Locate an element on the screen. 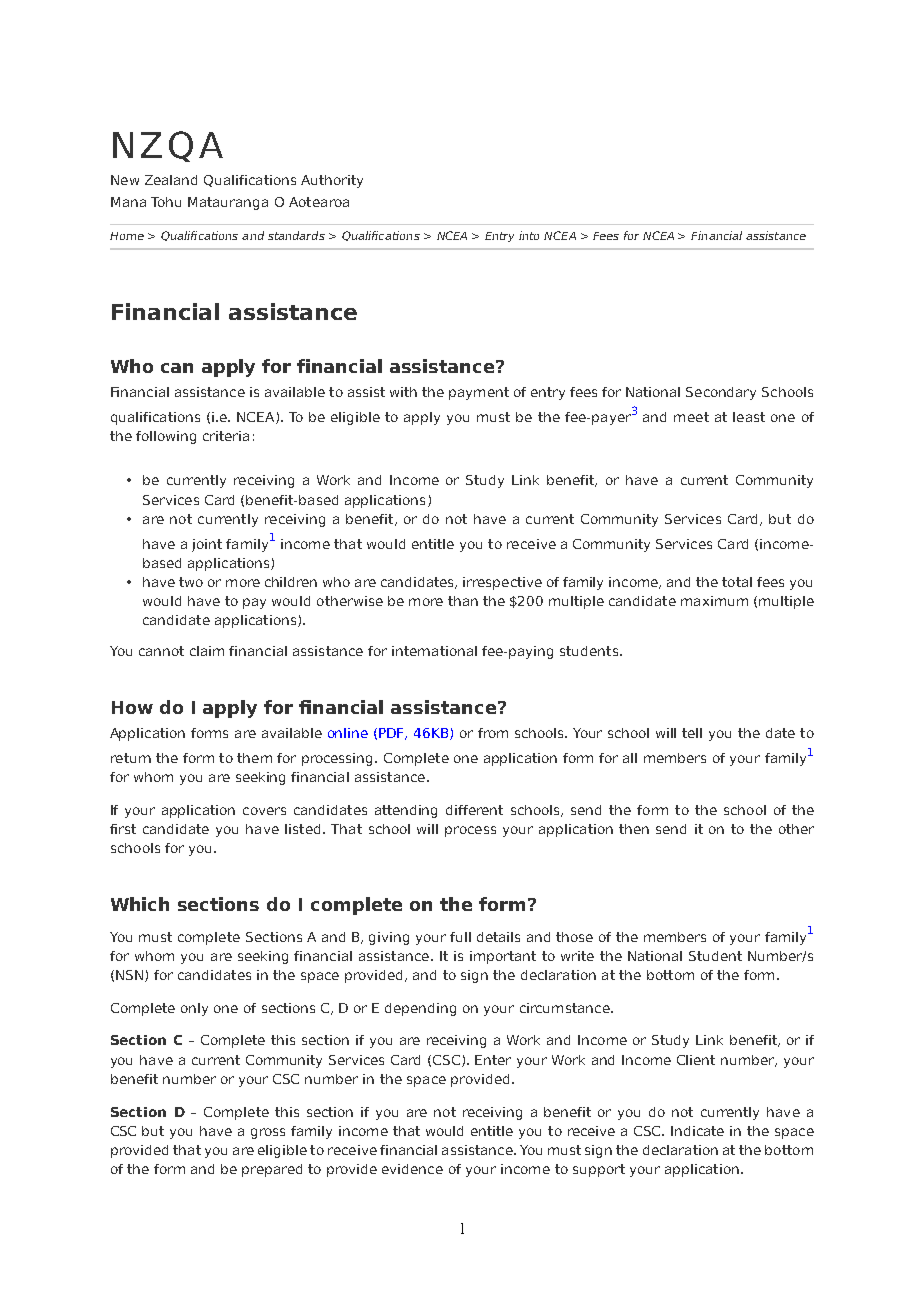 The height and width of the screenshot is (1308, 924). into is located at coordinates (529, 235).
